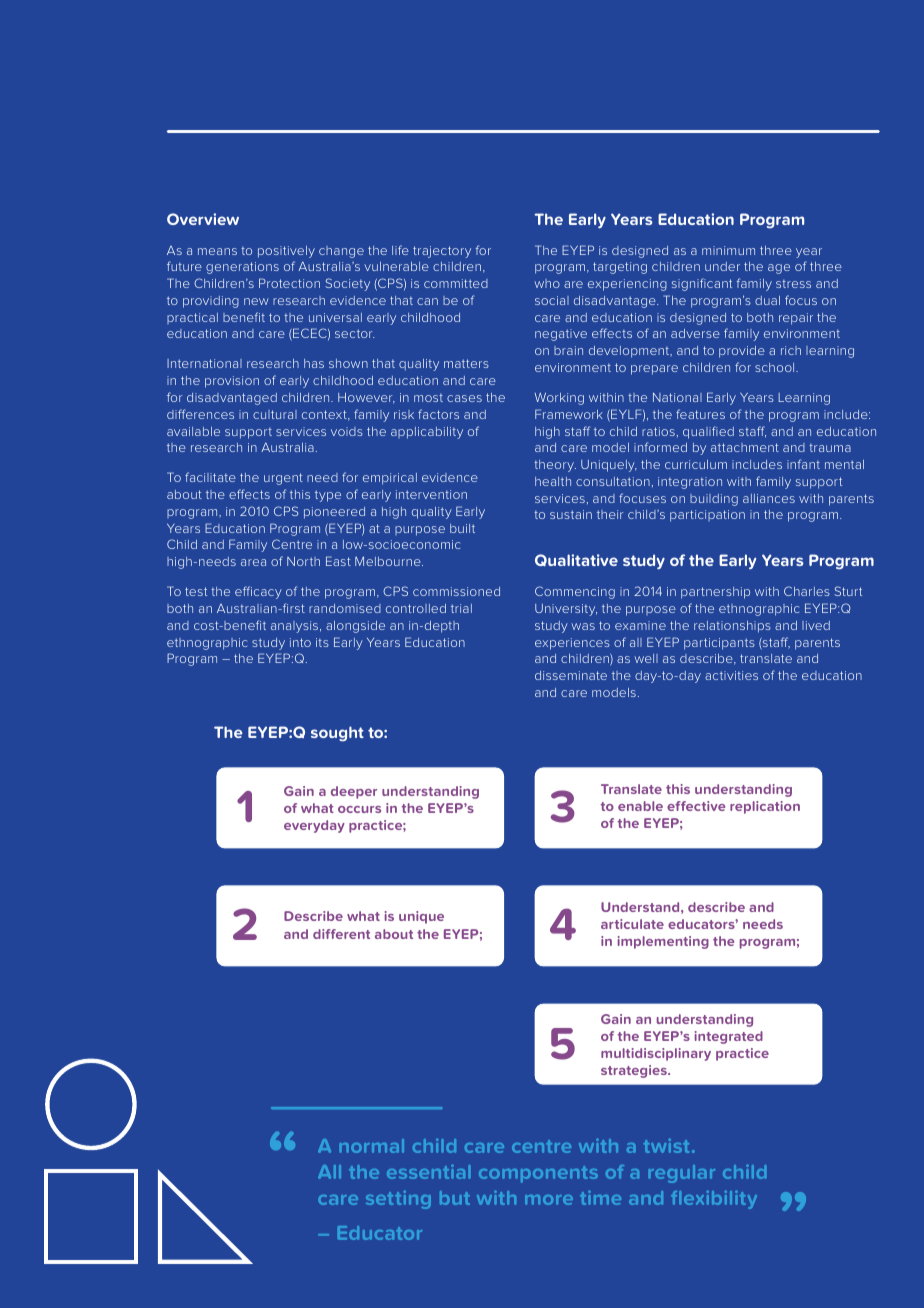 The width and height of the screenshot is (924, 1308). What do you see at coordinates (337, 734) in the screenshot?
I see `sought` at bounding box center [337, 734].
